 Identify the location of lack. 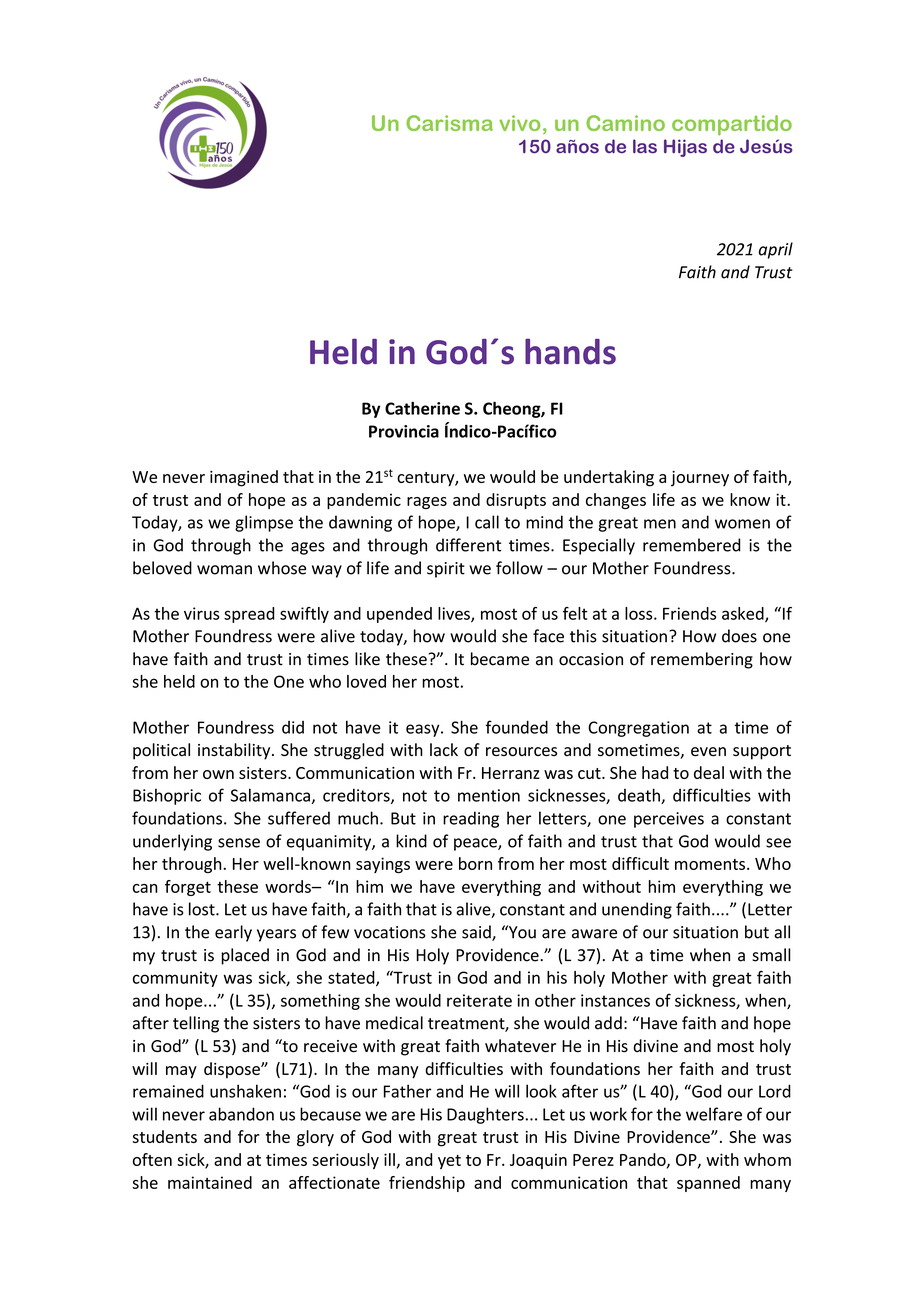
(444, 749).
